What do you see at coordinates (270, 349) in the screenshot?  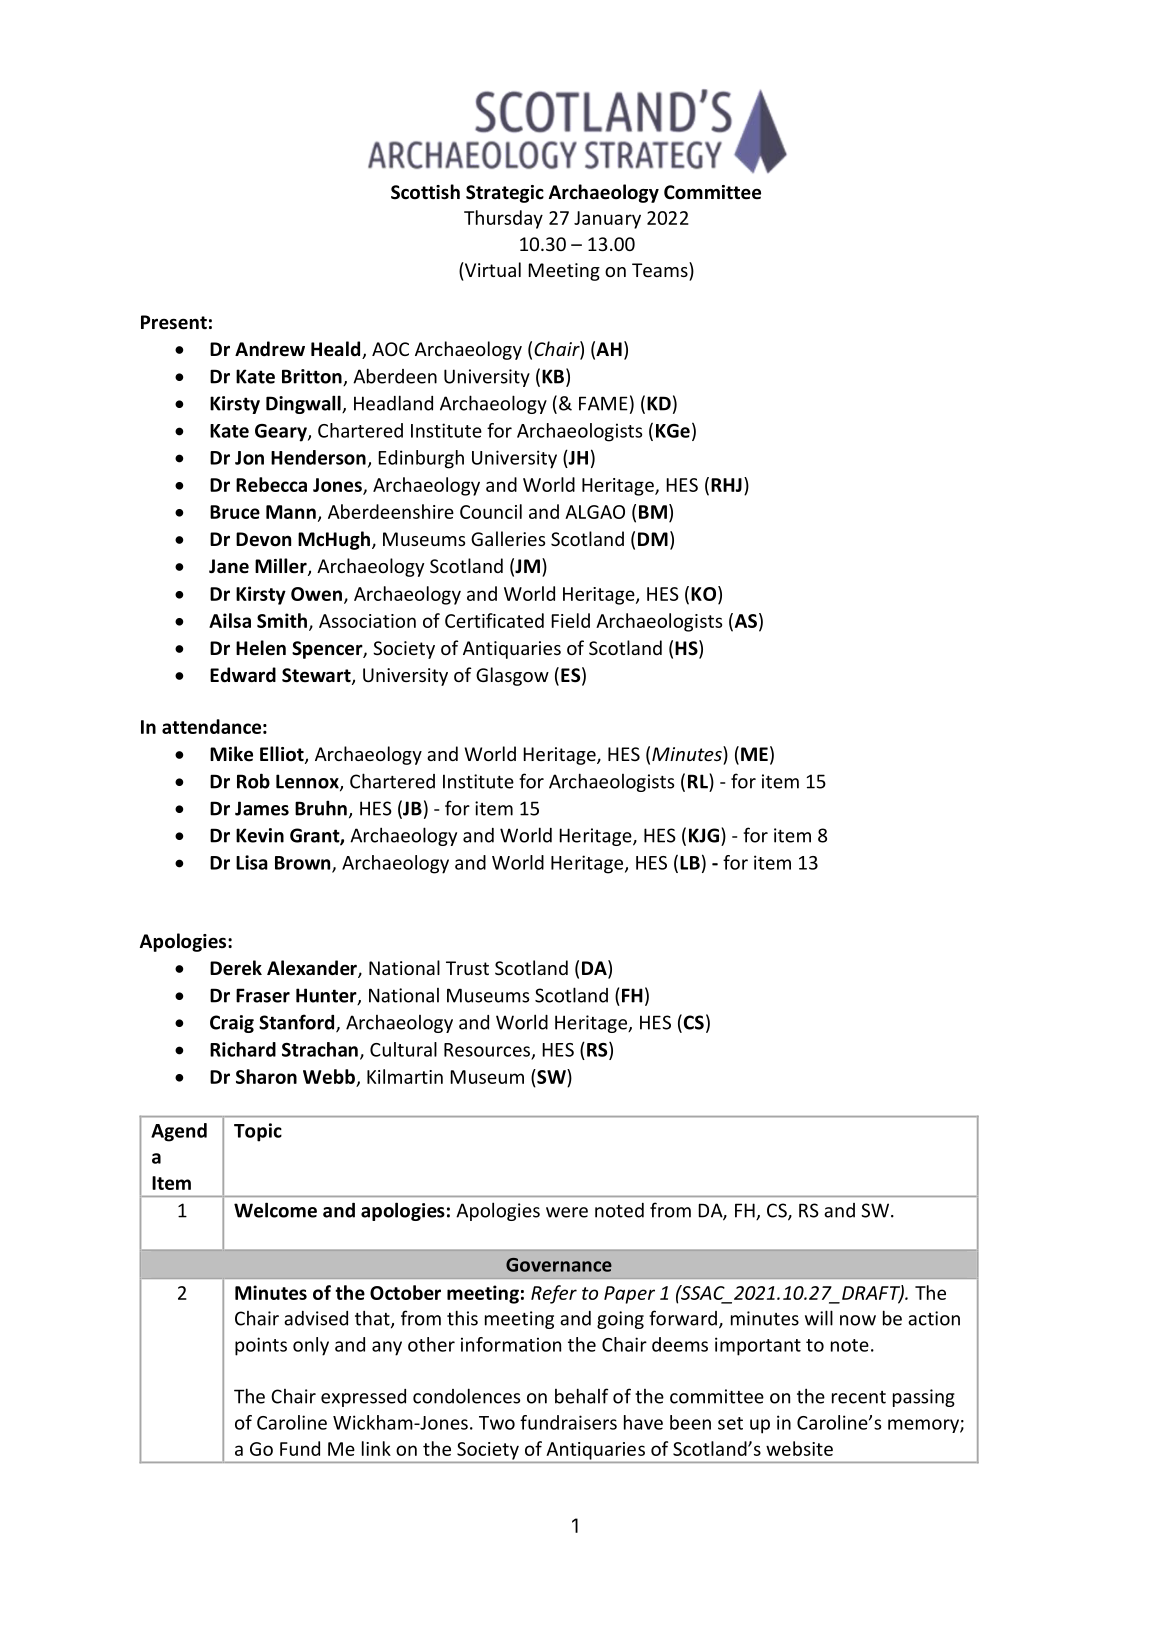 I see `Andrew` at bounding box center [270, 349].
